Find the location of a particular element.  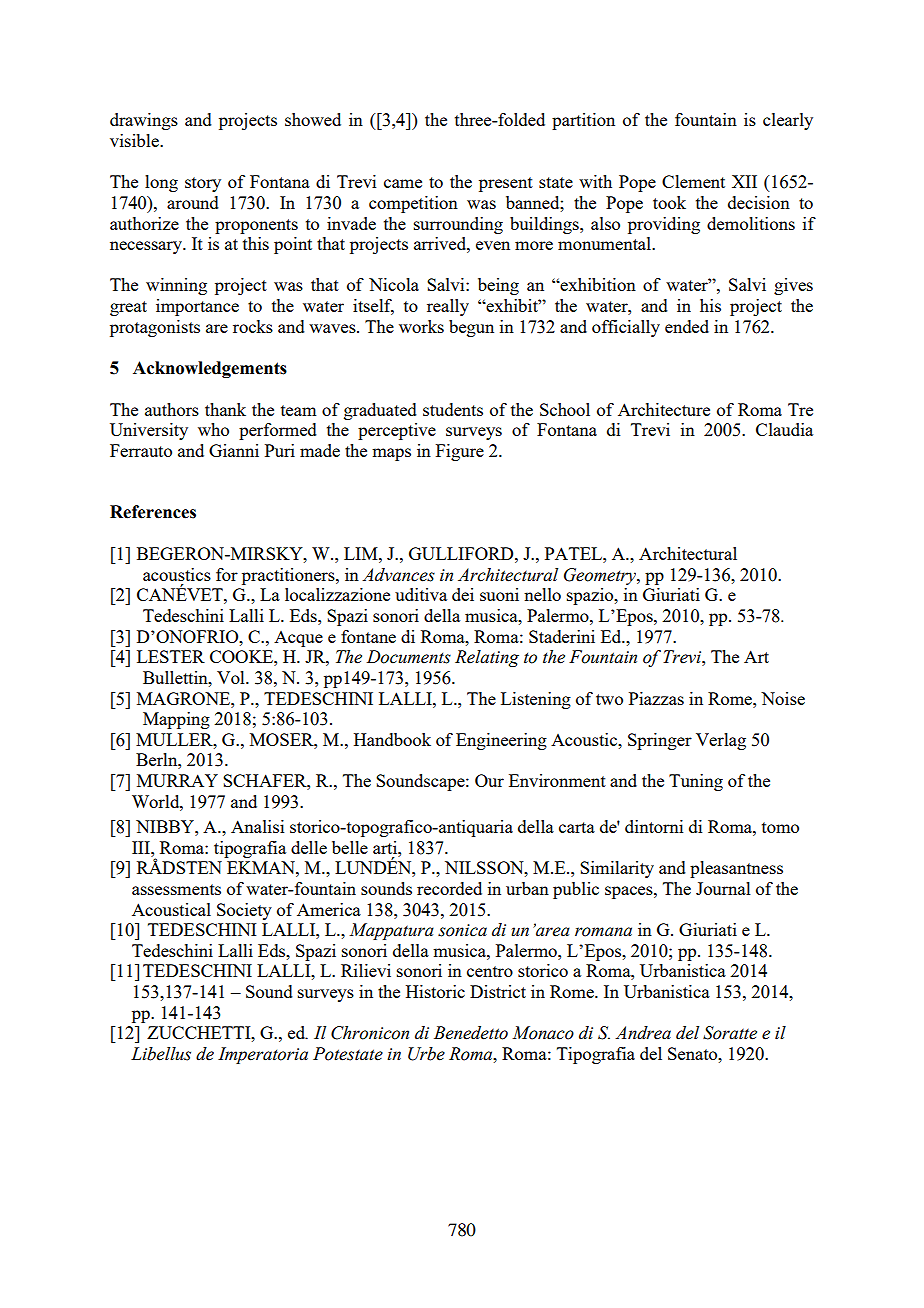

Society is located at coordinates (244, 911).
